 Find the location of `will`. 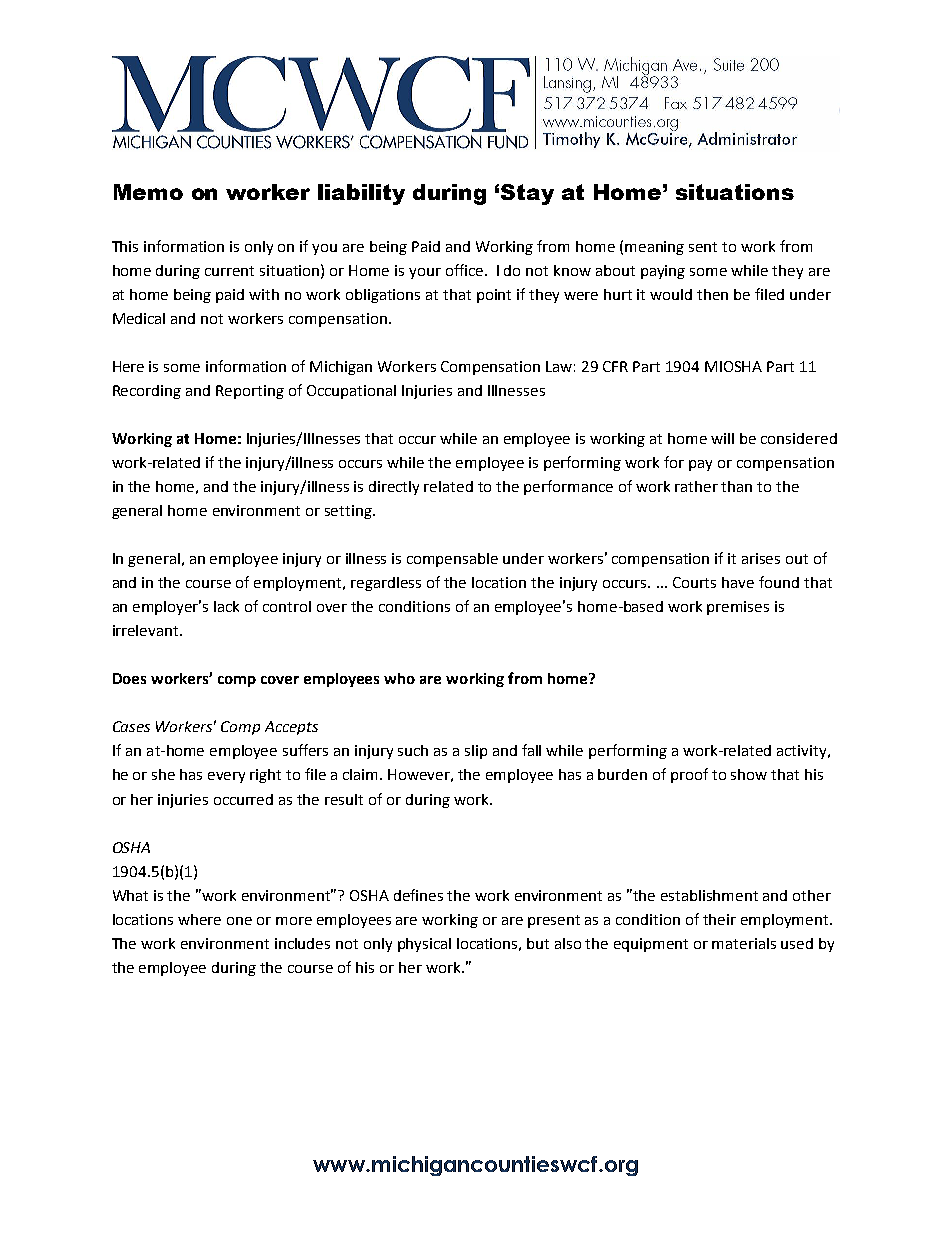

will is located at coordinates (722, 438).
